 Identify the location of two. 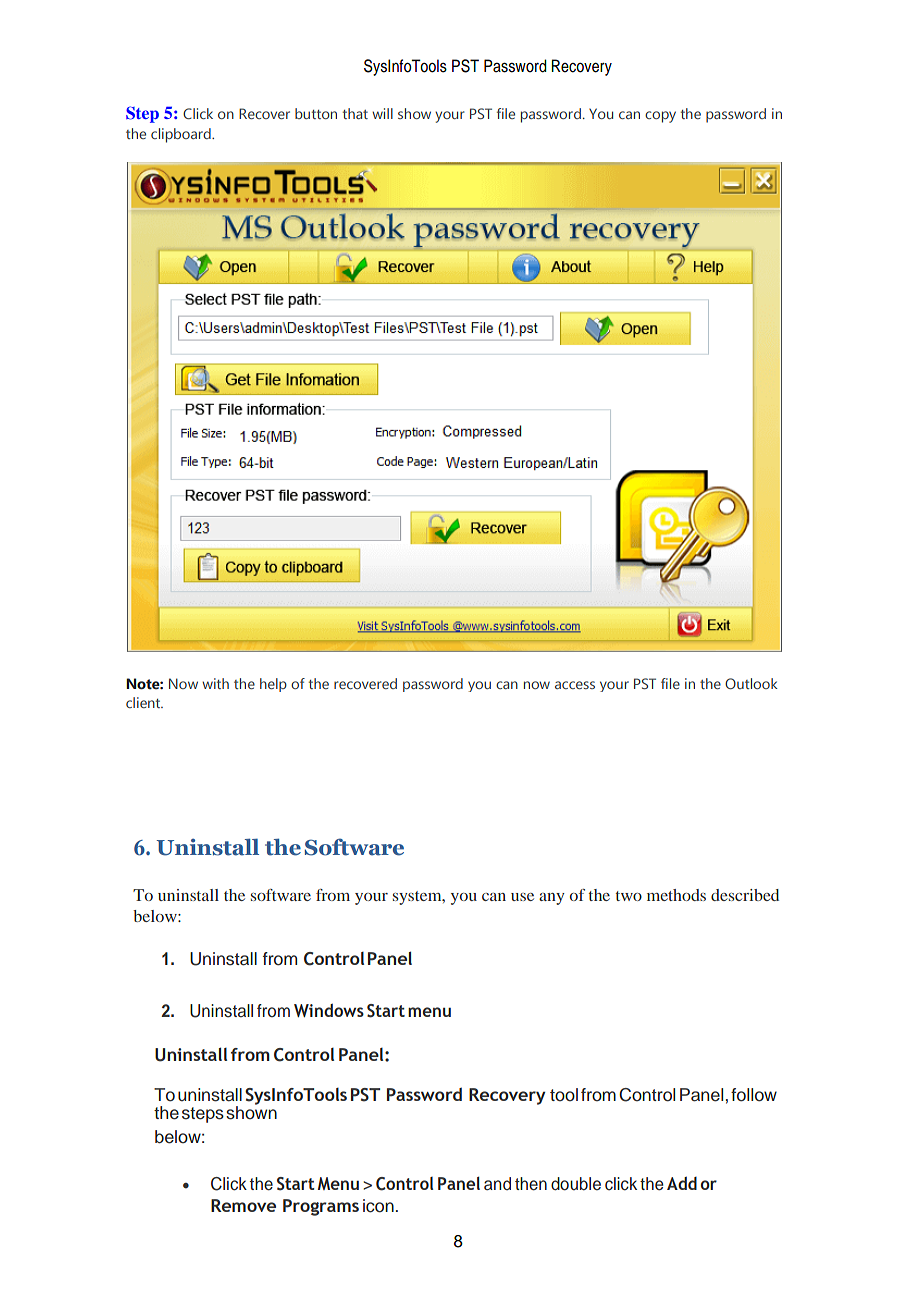
(629, 896).
